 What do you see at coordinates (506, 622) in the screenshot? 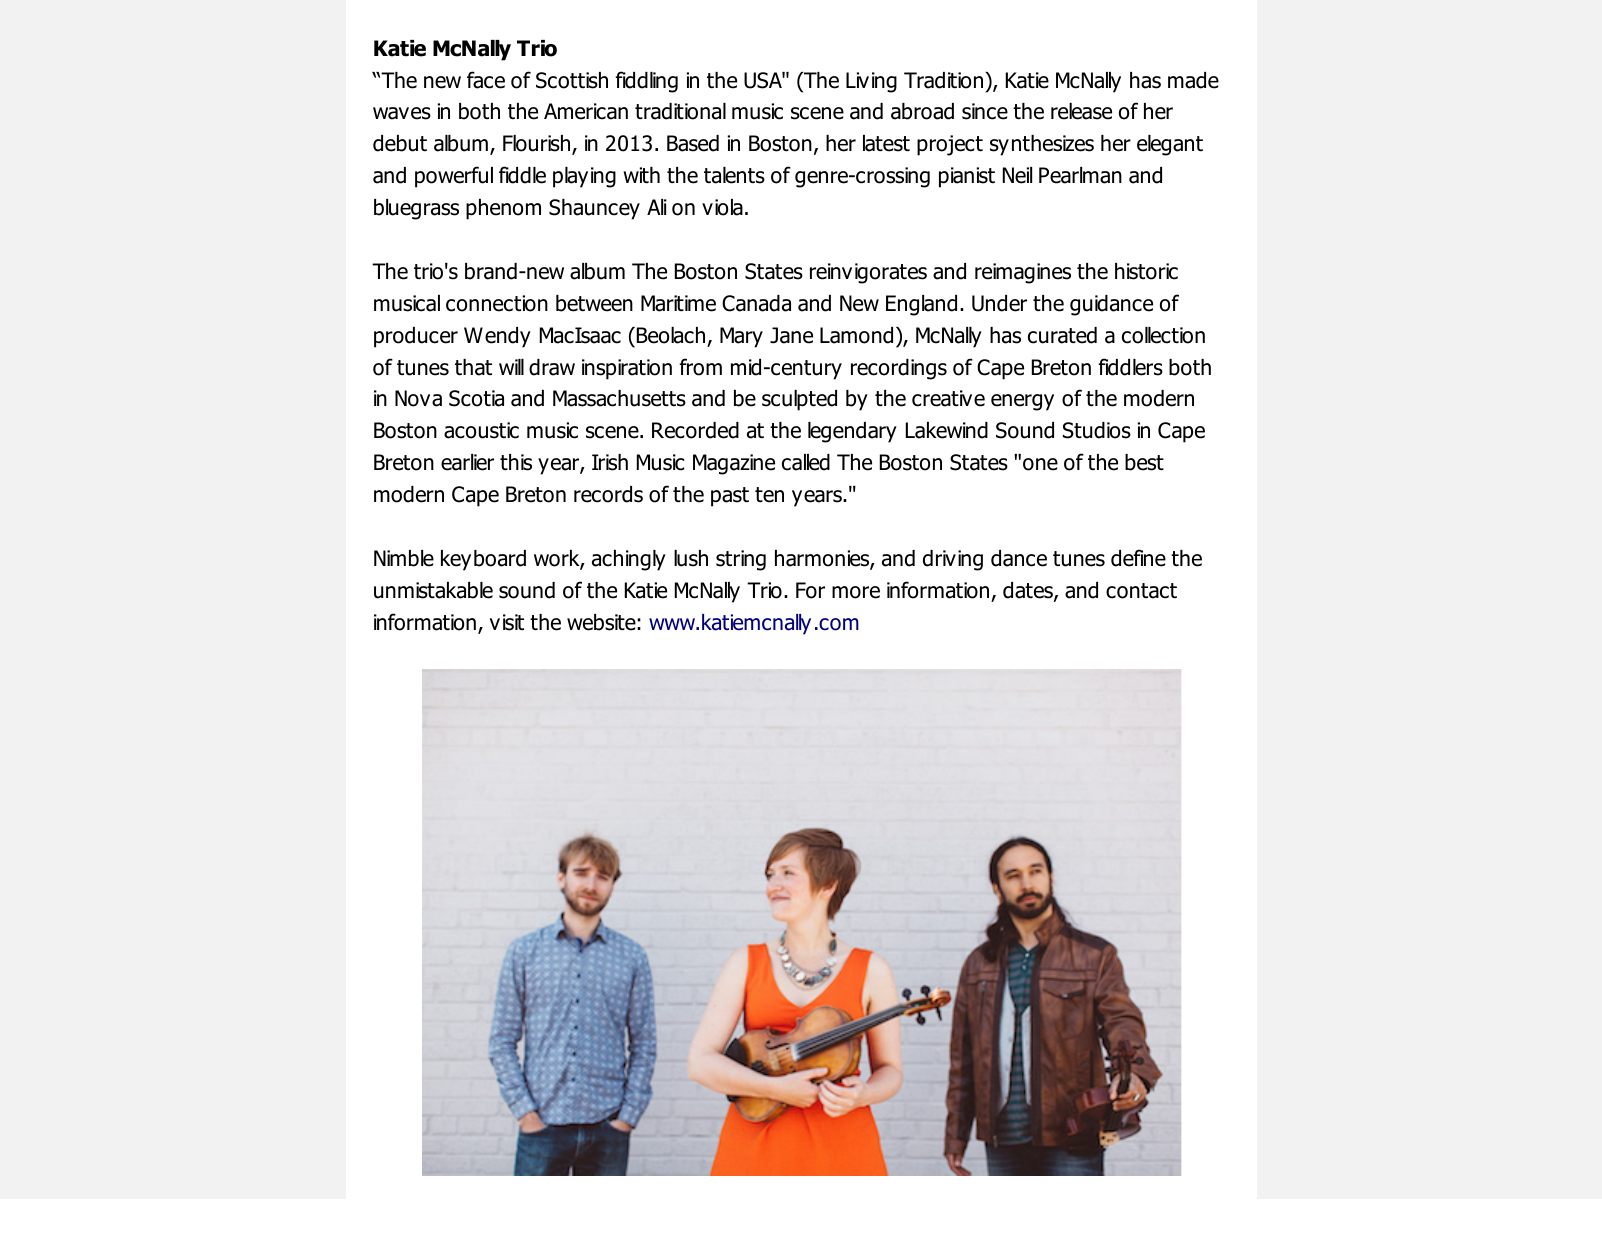
I see `visit` at bounding box center [506, 622].
